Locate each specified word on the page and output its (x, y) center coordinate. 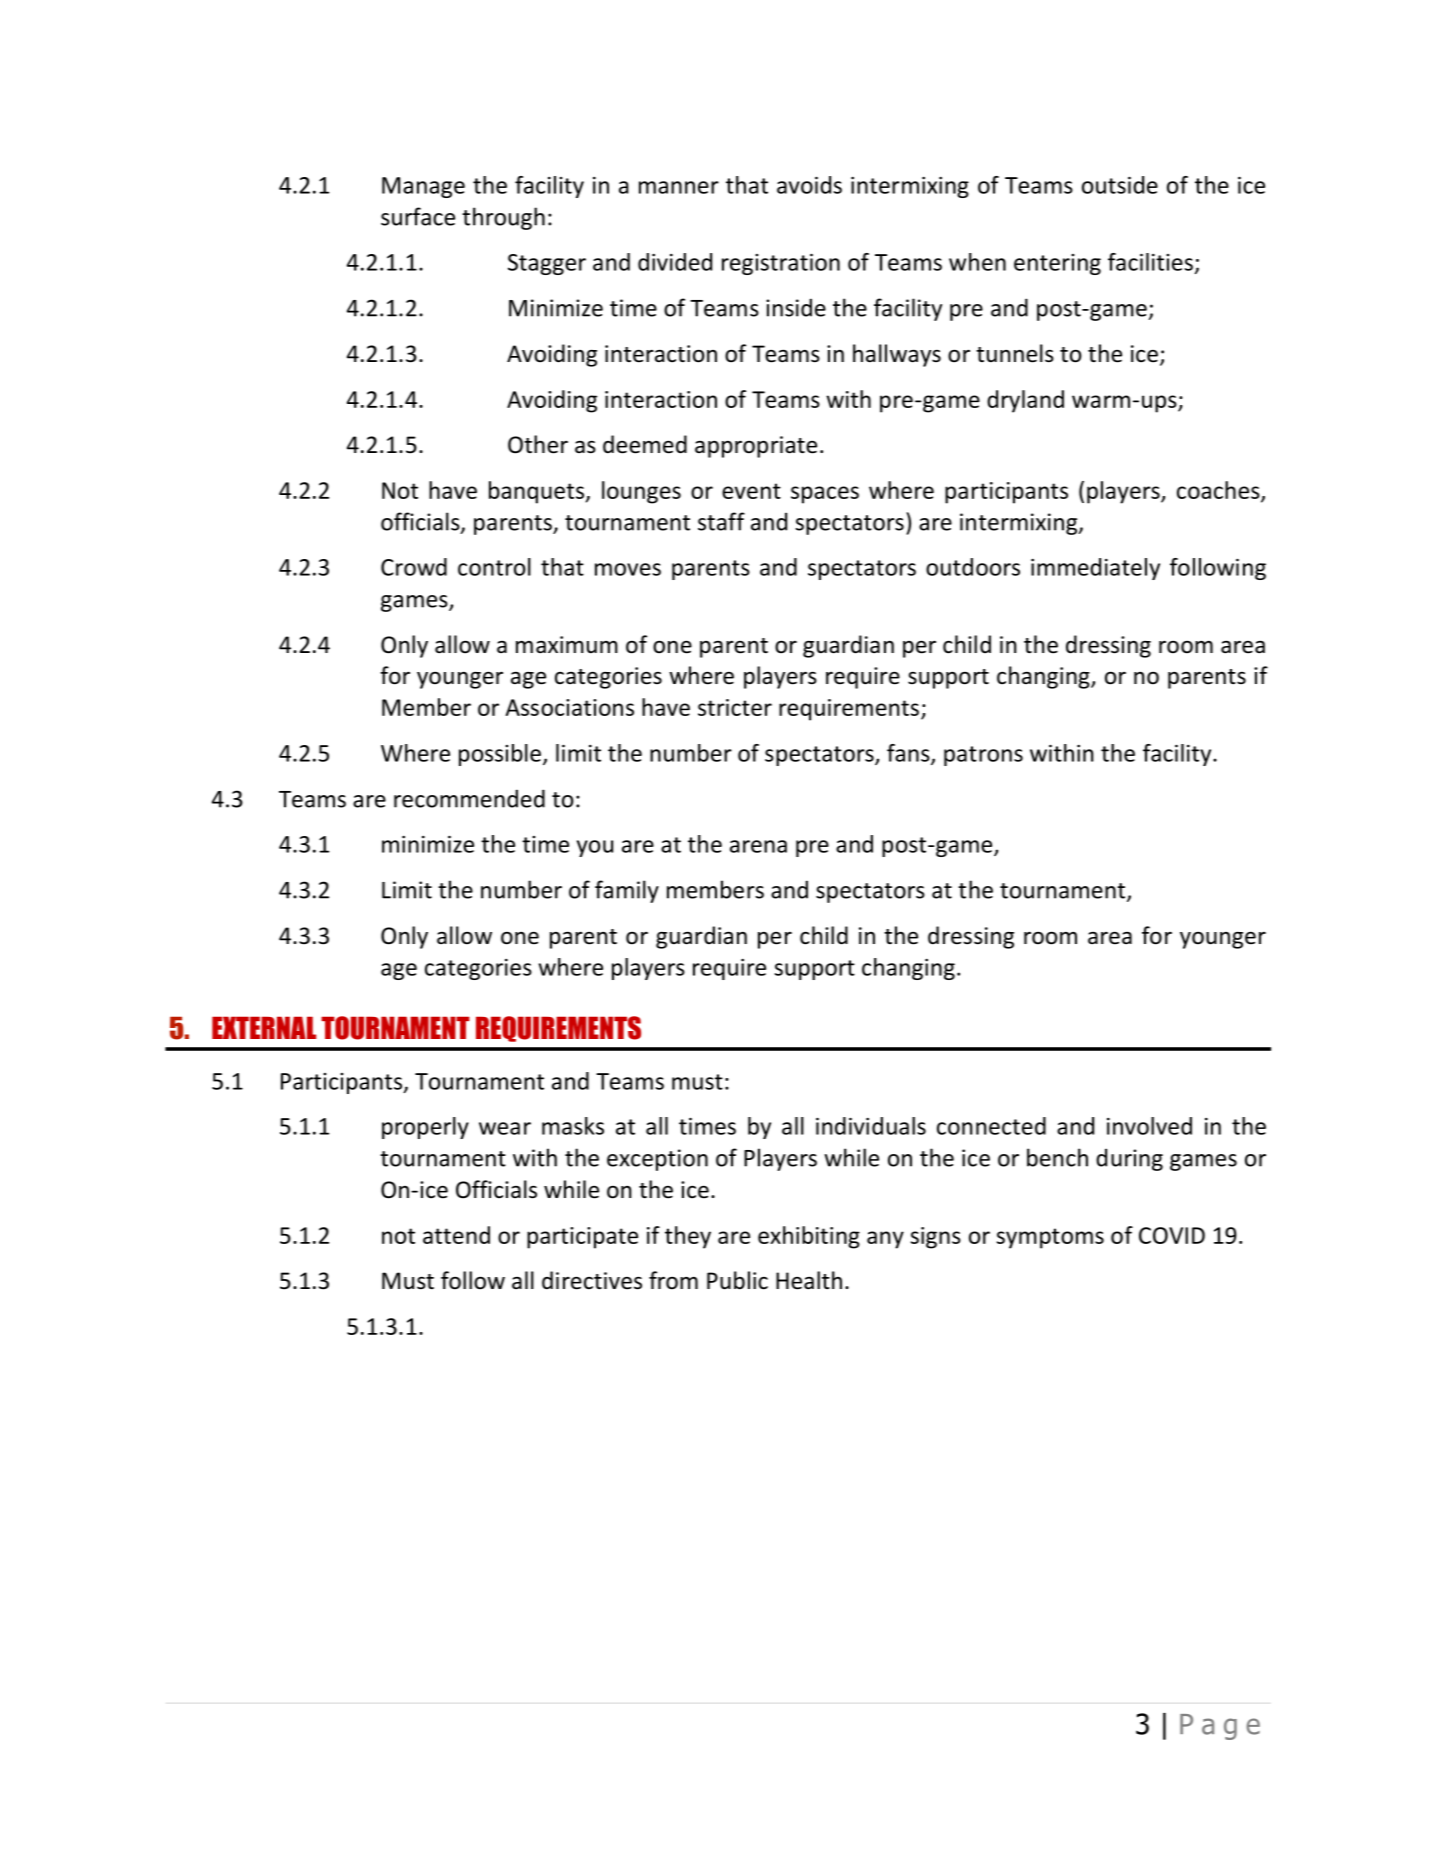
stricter (735, 707)
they (688, 1237)
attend (456, 1235)
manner (679, 187)
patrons (983, 756)
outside (1120, 185)
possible (500, 755)
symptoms (1050, 1238)
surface (418, 216)
